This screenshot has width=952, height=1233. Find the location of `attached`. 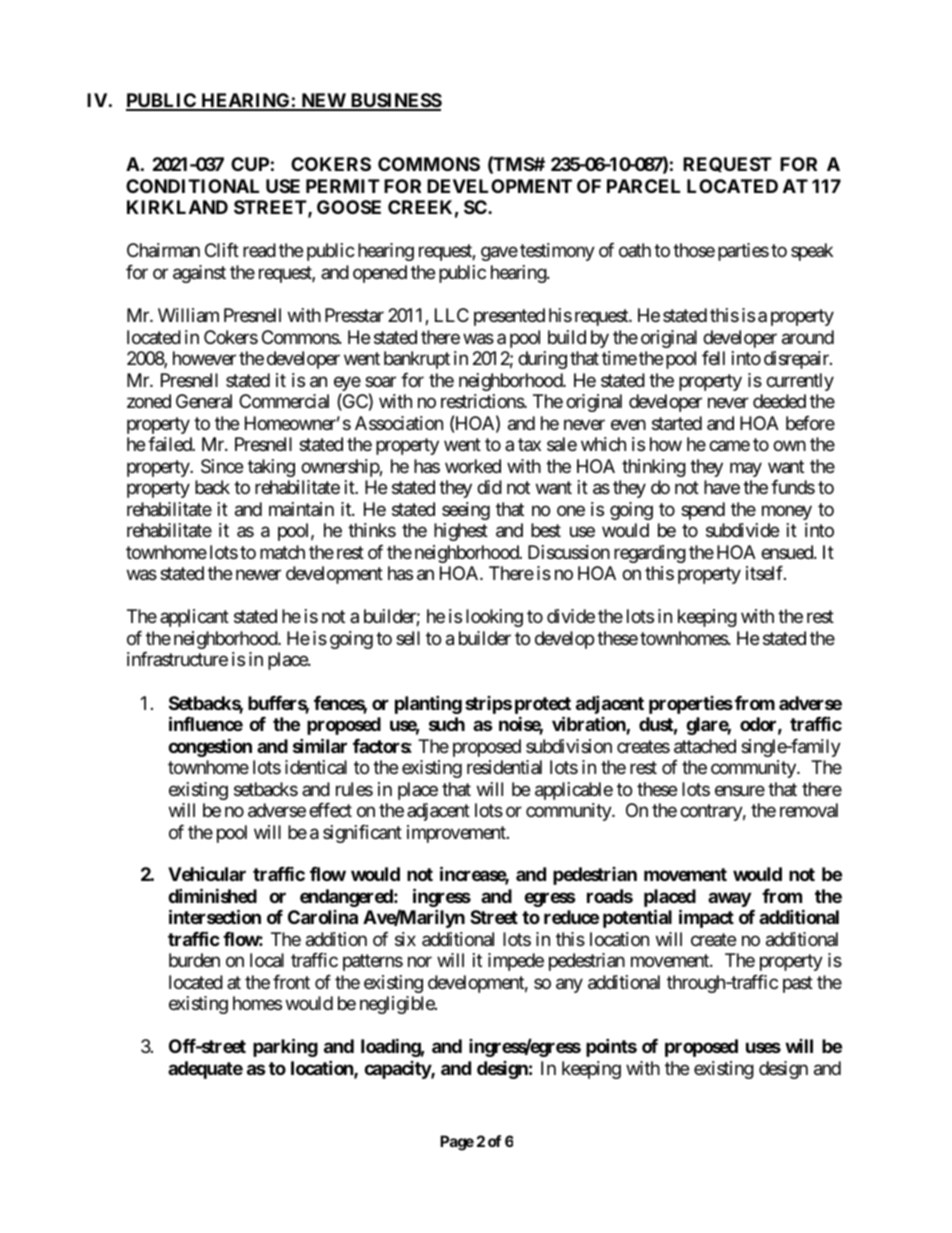

attached is located at coordinates (705, 746).
